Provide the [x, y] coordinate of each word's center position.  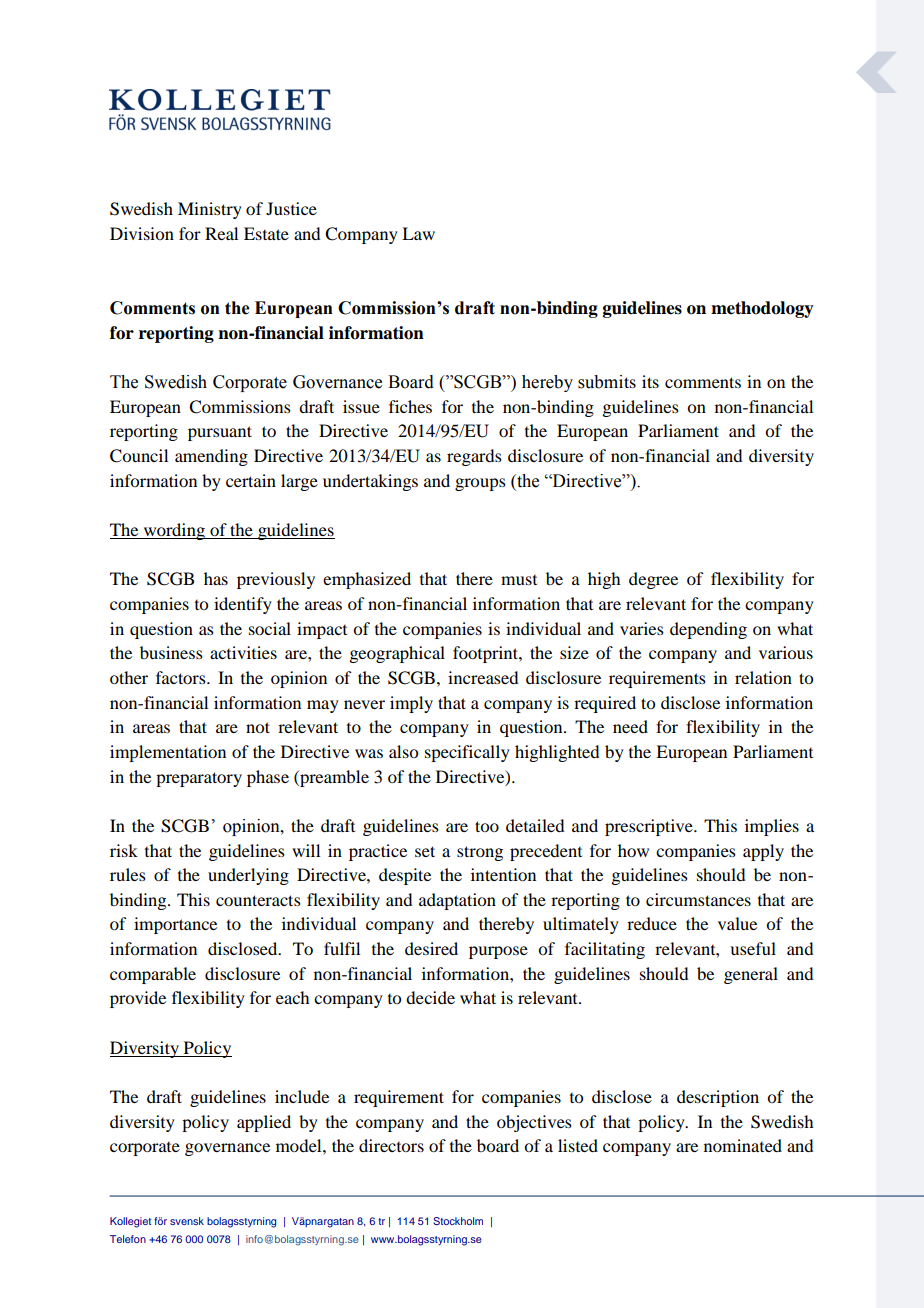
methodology [762, 309]
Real [221, 233]
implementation [168, 753]
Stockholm [458, 1221]
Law [418, 233]
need [630, 726]
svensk [187, 1221]
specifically [467, 753]
